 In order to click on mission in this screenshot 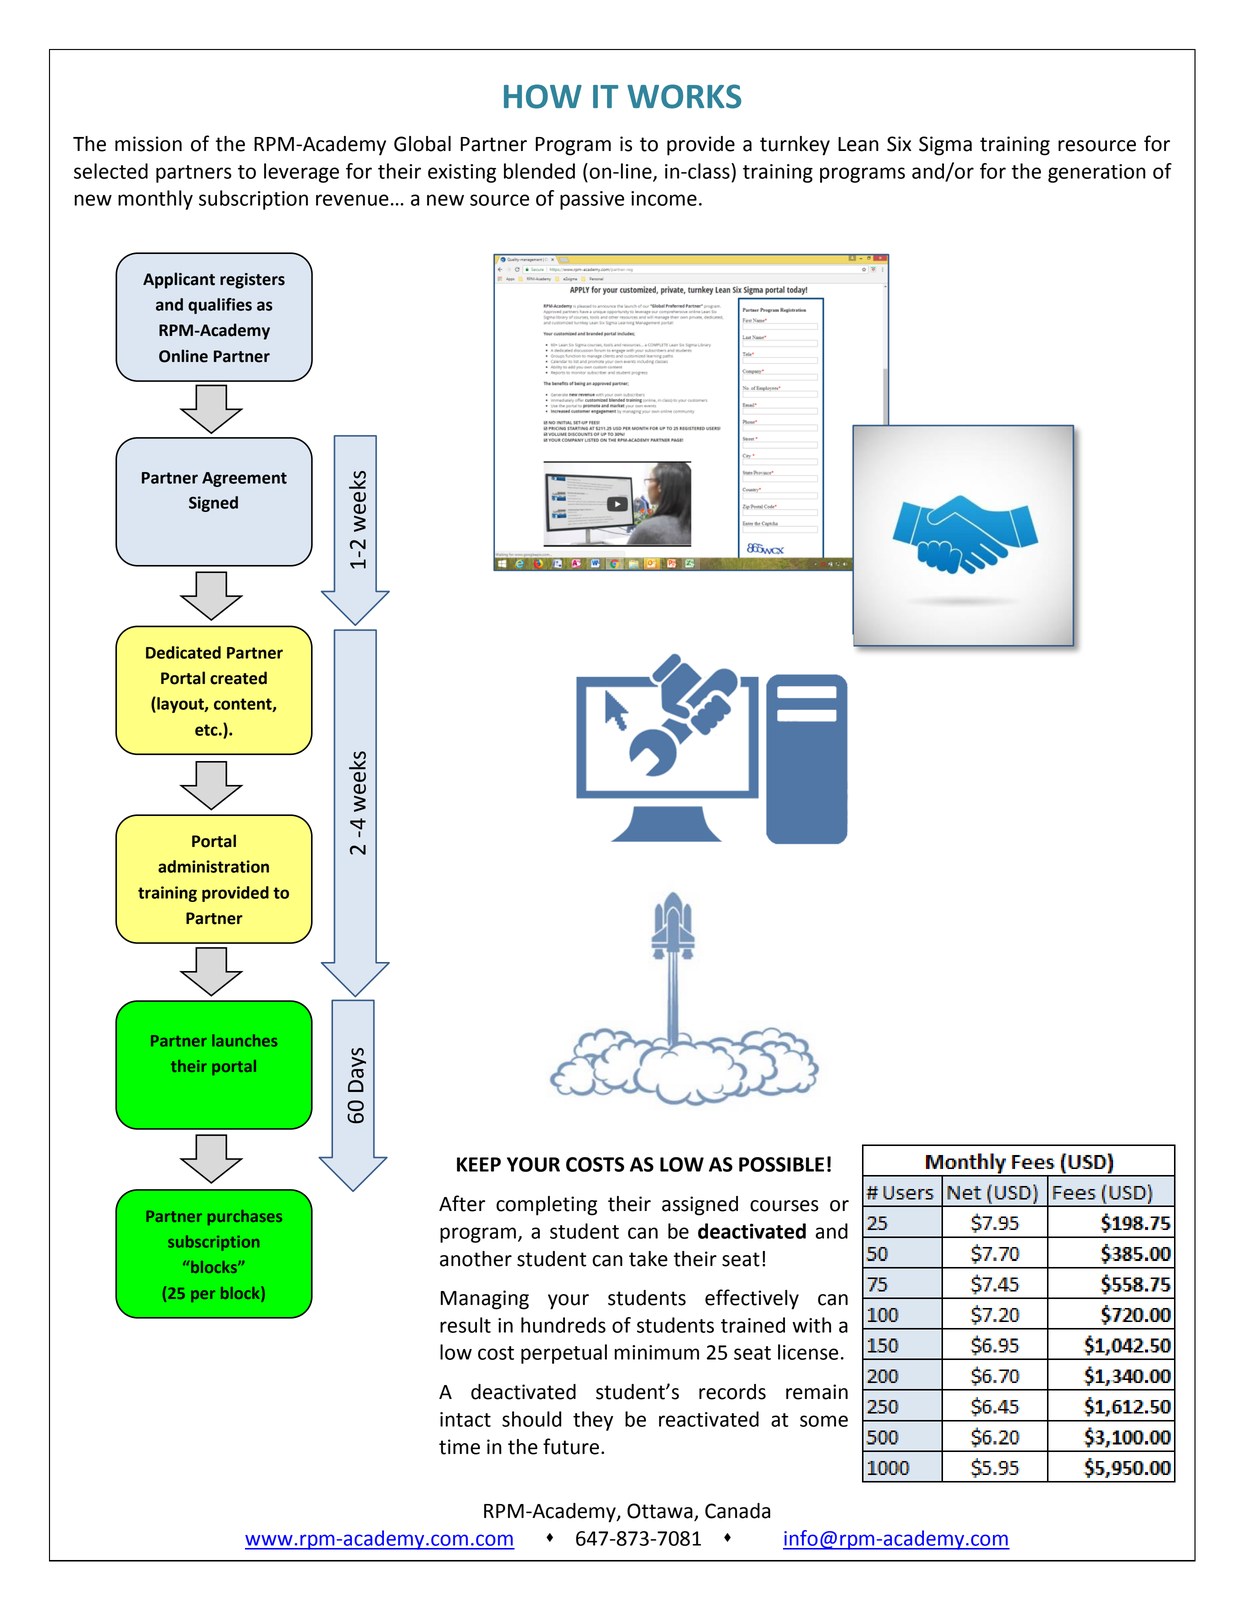, I will do `click(148, 144)`.
